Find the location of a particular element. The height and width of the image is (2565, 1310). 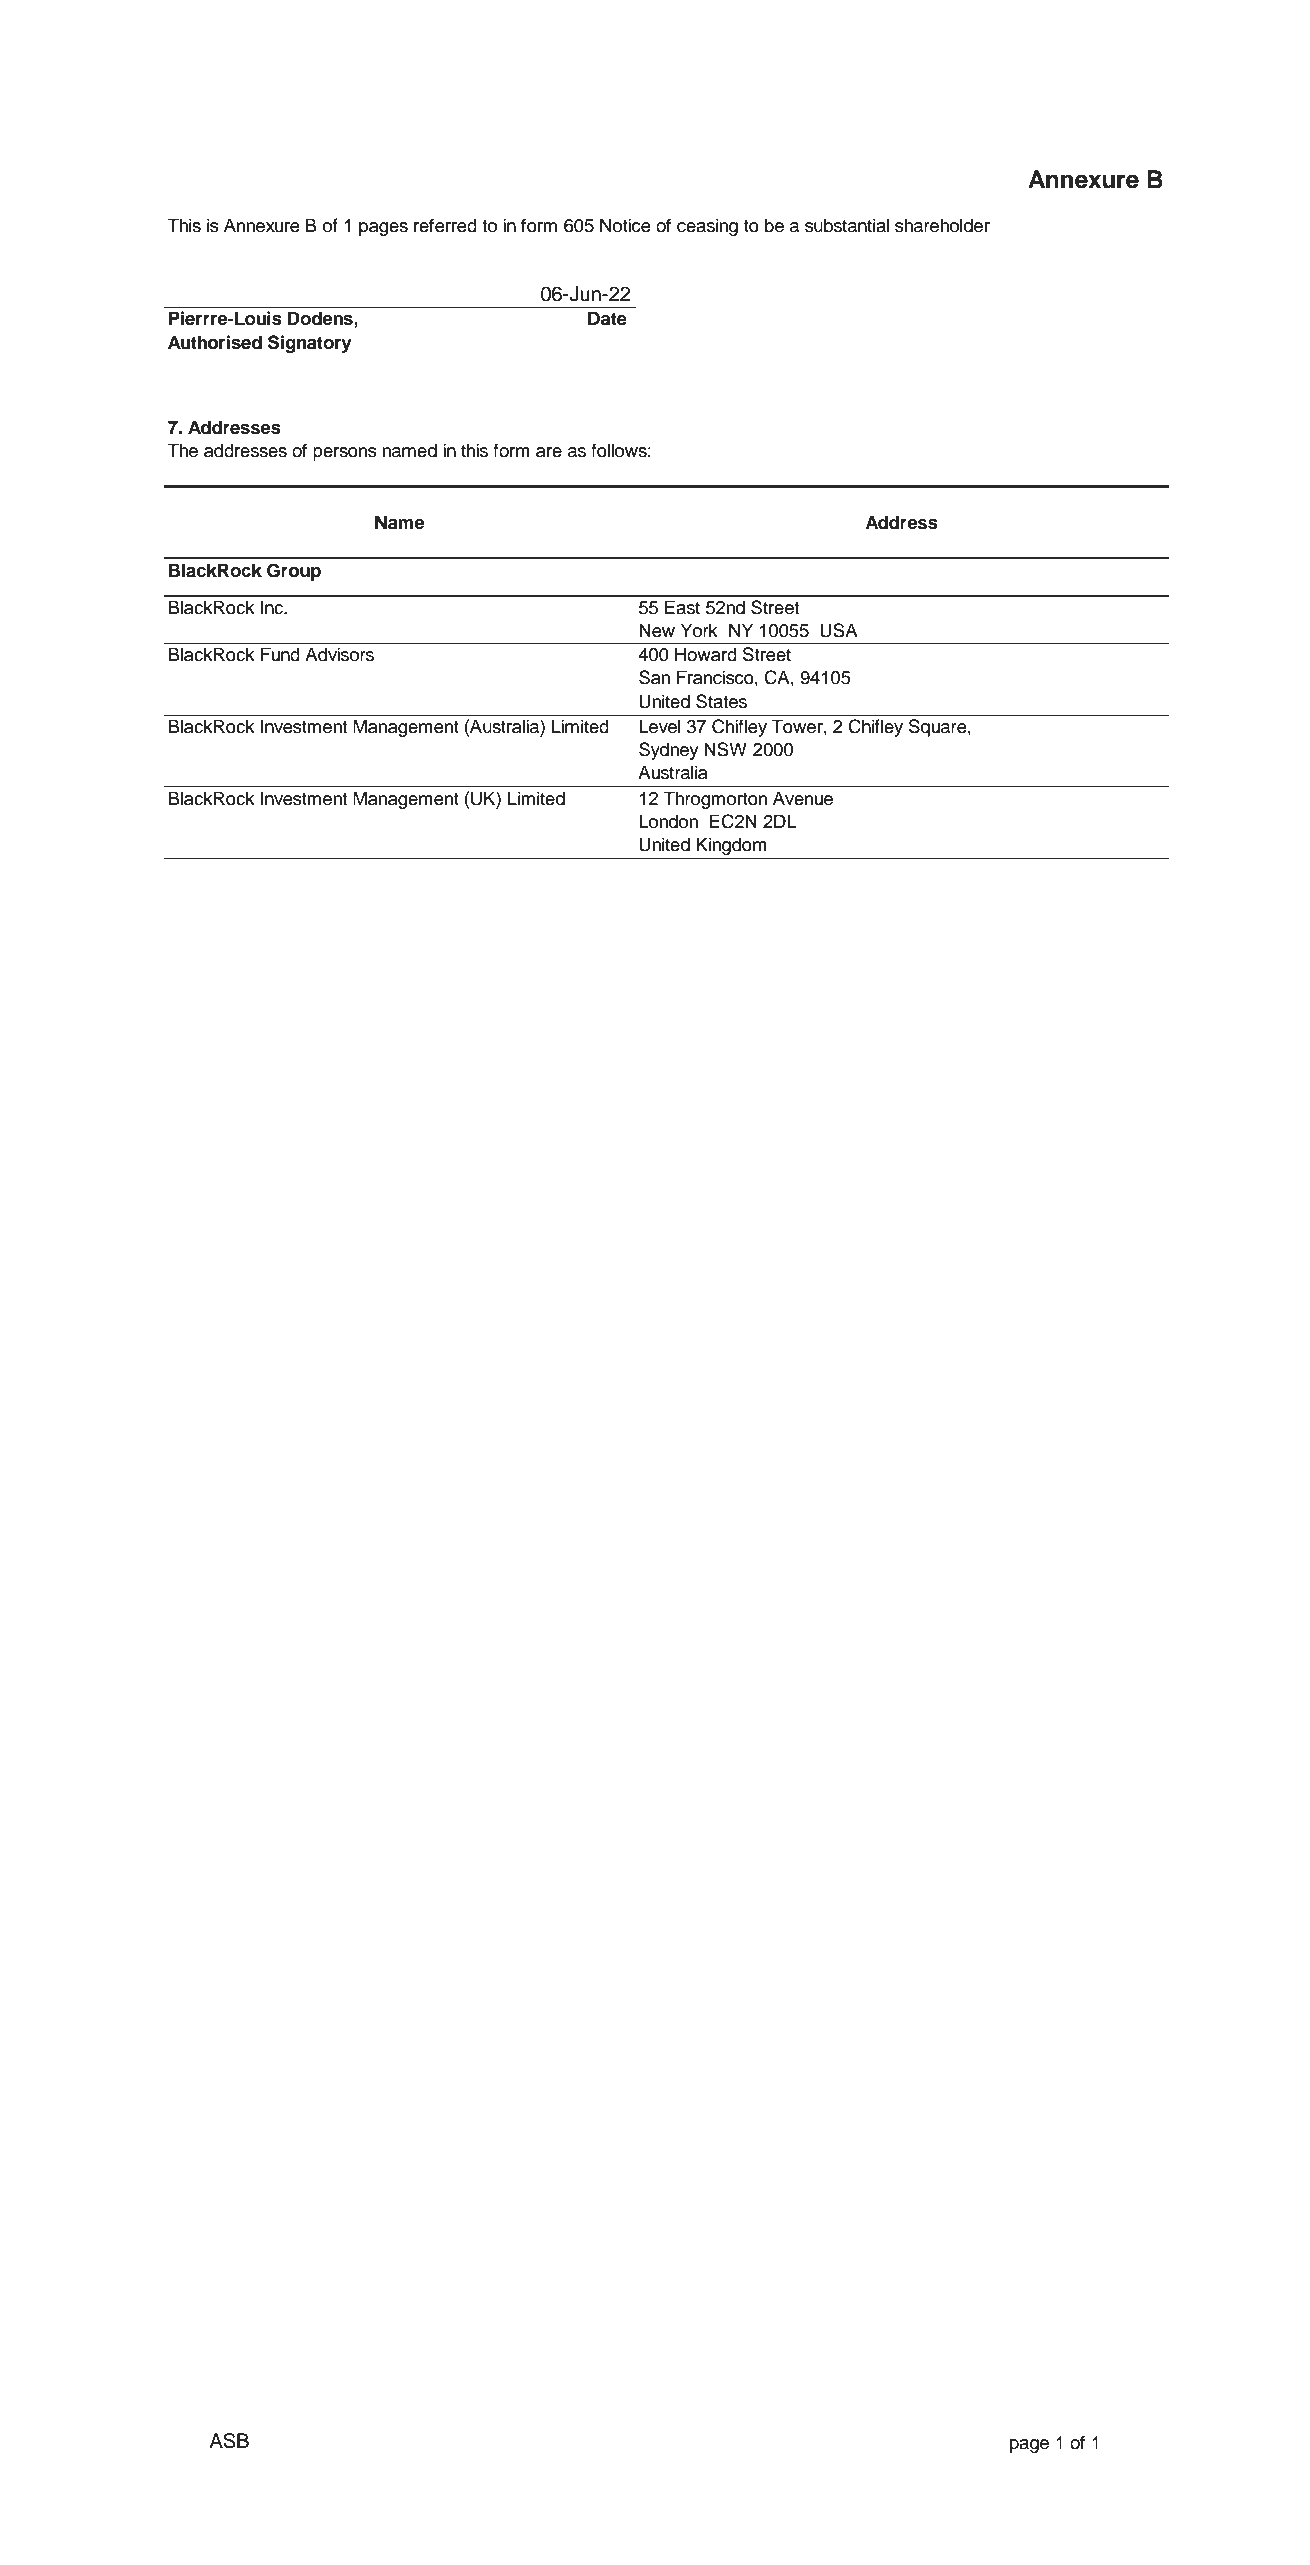

ASB is located at coordinates (229, 2441).
